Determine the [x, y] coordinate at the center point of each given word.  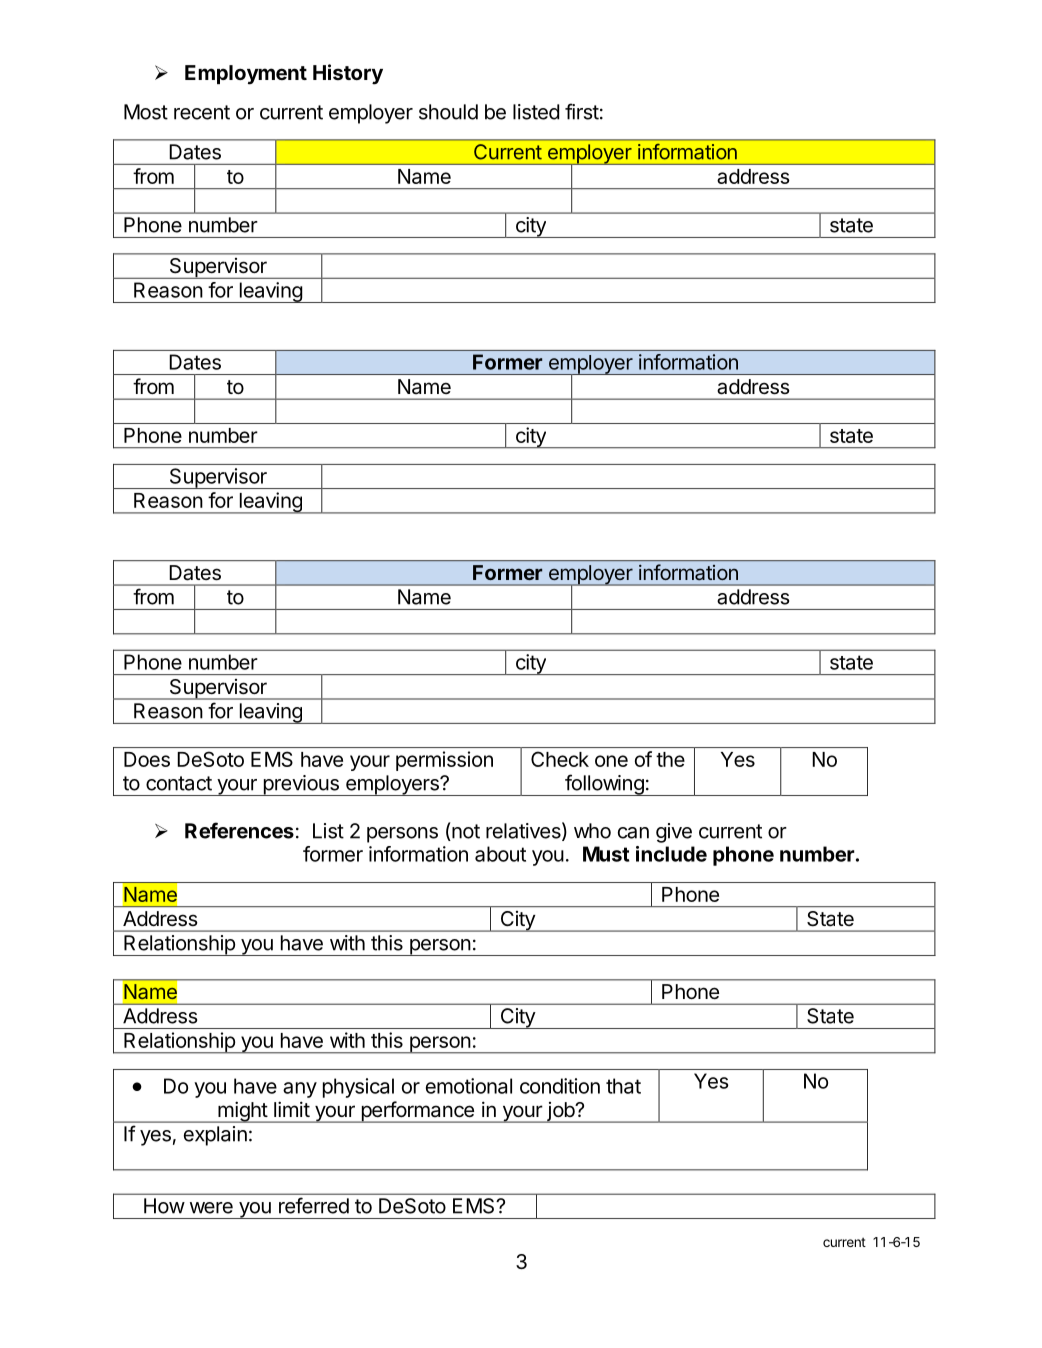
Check [560, 759]
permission [444, 761]
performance [417, 1112]
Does [147, 759]
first [582, 111]
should [448, 112]
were [211, 1208]
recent [202, 112]
